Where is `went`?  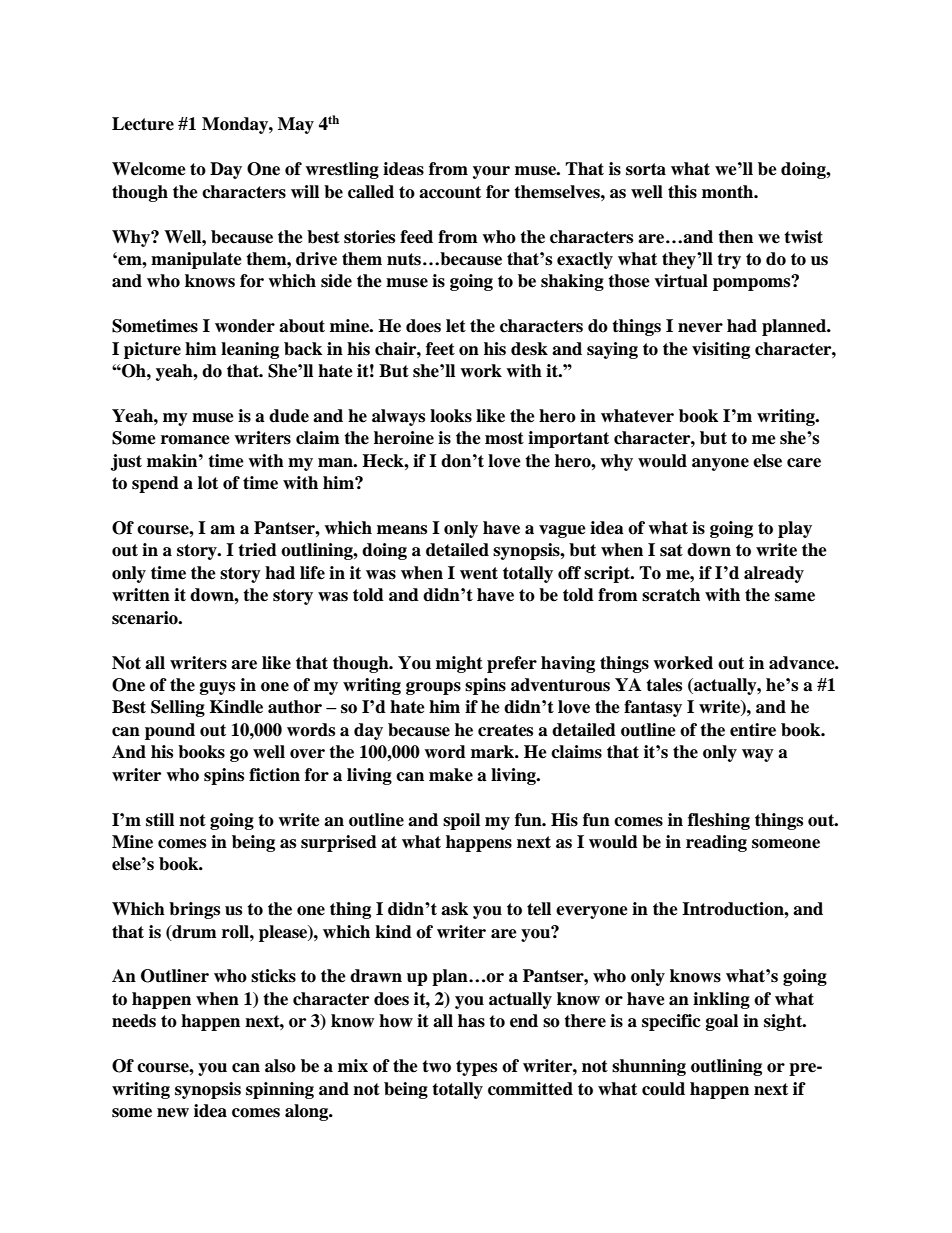 went is located at coordinates (479, 573).
